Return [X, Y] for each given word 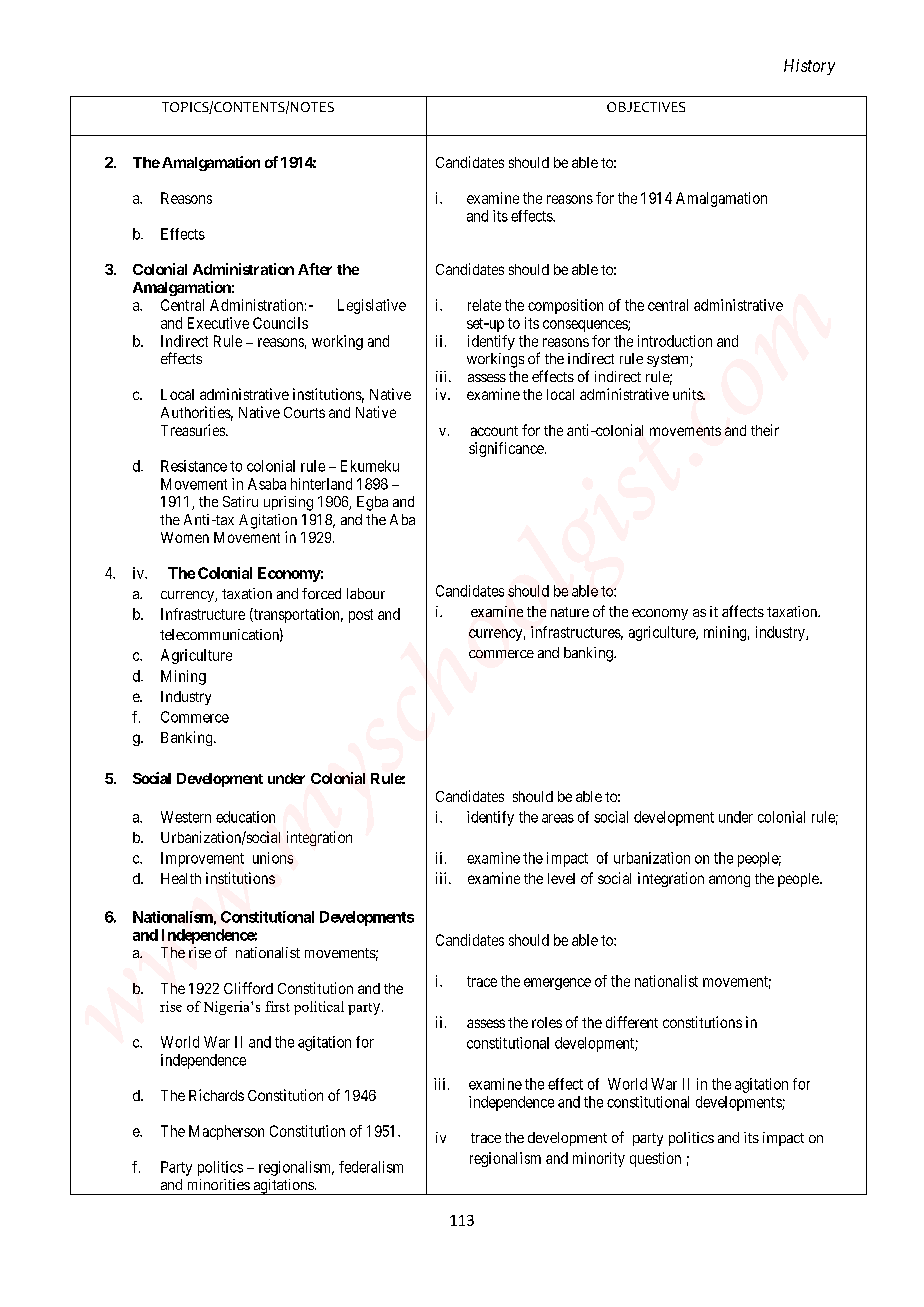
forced [321, 593]
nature [570, 612]
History [809, 67]
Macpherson [226, 1132]
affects [743, 611]
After [315, 269]
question [655, 1159]
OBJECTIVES [646, 107]
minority [599, 1159]
